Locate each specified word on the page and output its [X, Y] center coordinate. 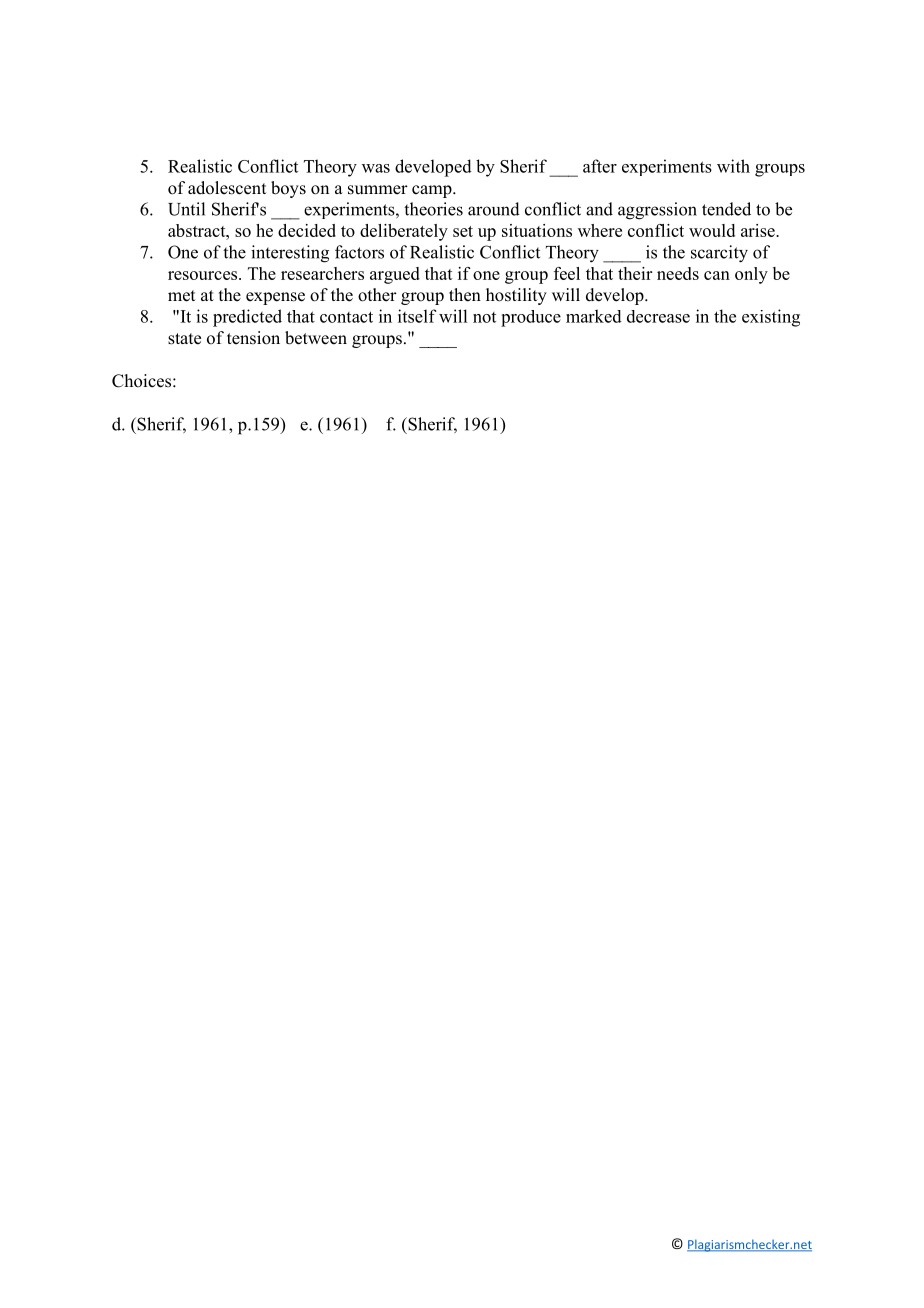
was [376, 168]
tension [253, 338]
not [484, 317]
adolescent [227, 188]
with [733, 166]
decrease [658, 316]
